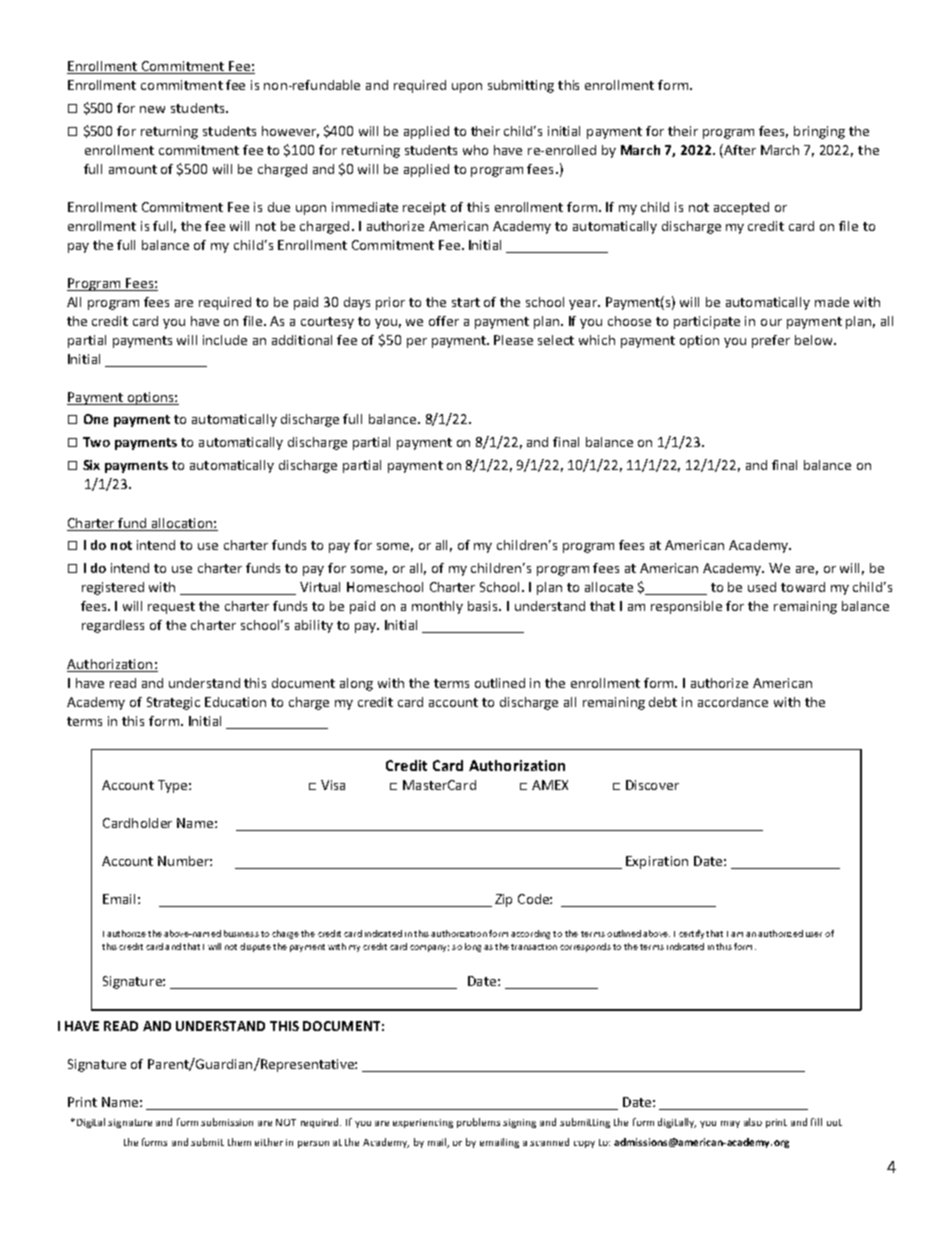 The image size is (952, 1233). I want to click on who, so click(475, 150).
